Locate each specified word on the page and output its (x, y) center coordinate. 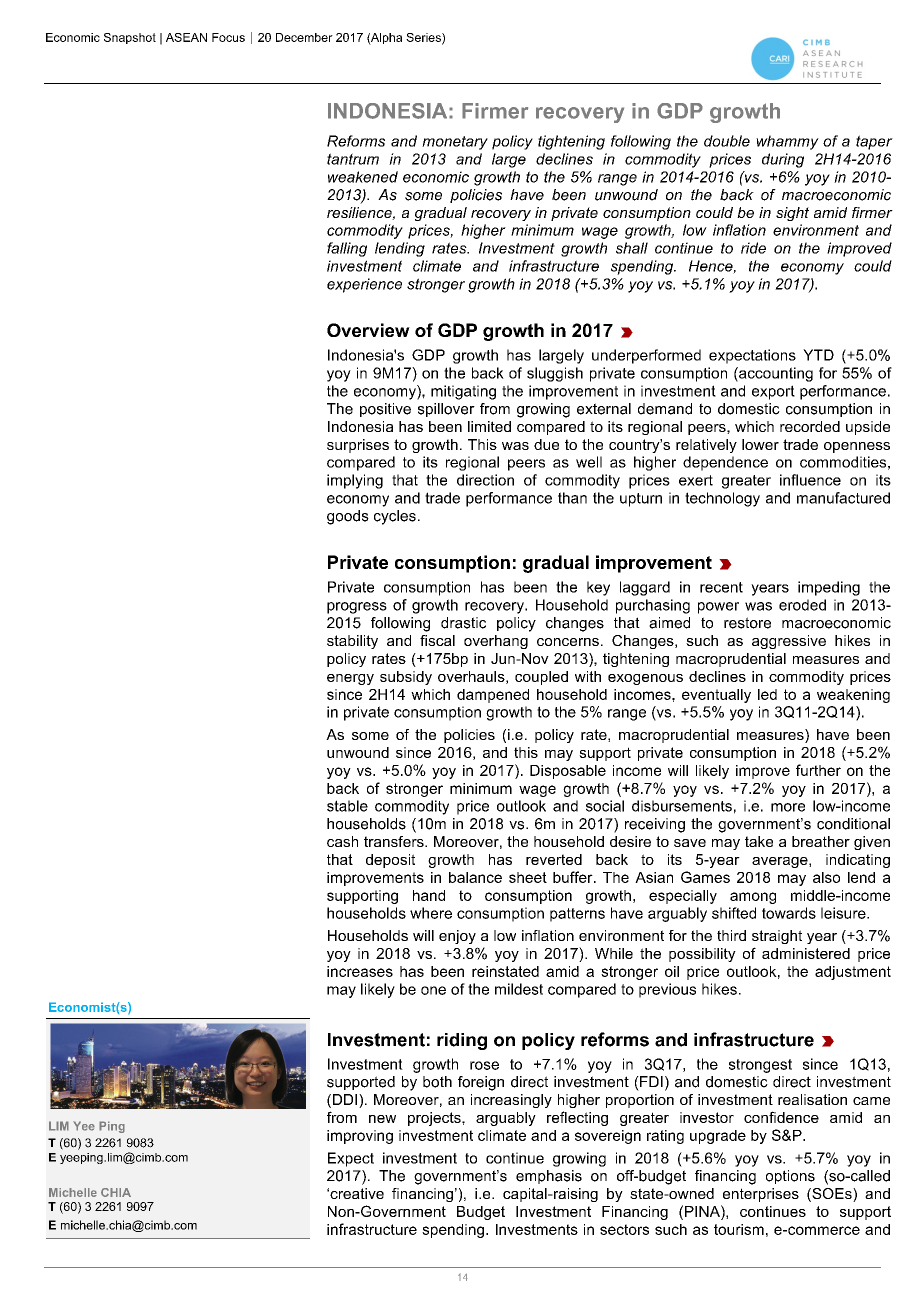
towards (789, 913)
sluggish (555, 374)
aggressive (789, 642)
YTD (818, 355)
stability (352, 642)
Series (424, 38)
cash (342, 841)
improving (360, 1137)
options (790, 1177)
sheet (528, 877)
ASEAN (186, 37)
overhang (496, 642)
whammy (787, 142)
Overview (368, 330)
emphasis (549, 1177)
